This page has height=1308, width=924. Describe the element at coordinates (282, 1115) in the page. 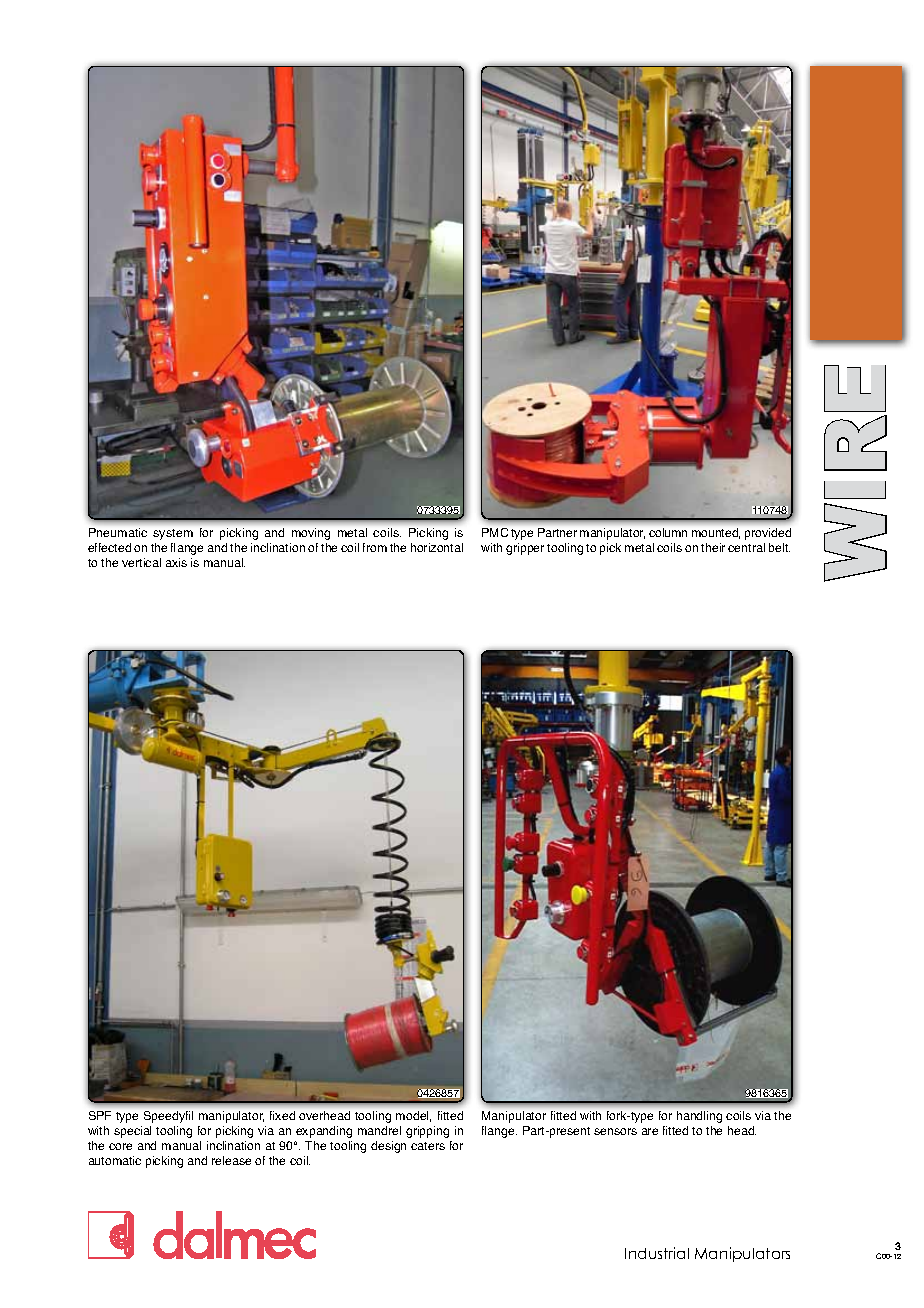

I see `fixed` at that location.
